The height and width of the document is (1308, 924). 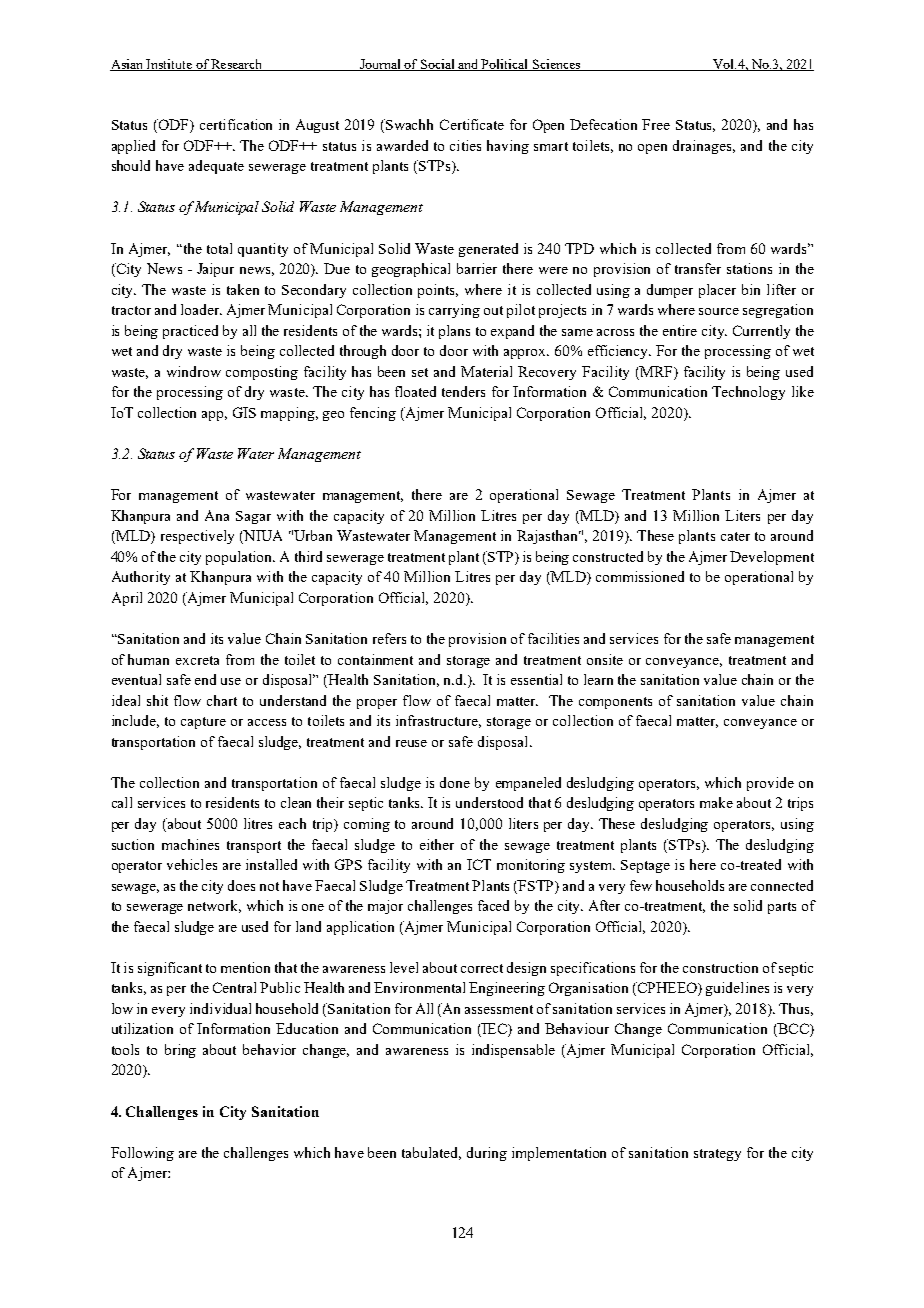 I want to click on Development, so click(x=772, y=558).
